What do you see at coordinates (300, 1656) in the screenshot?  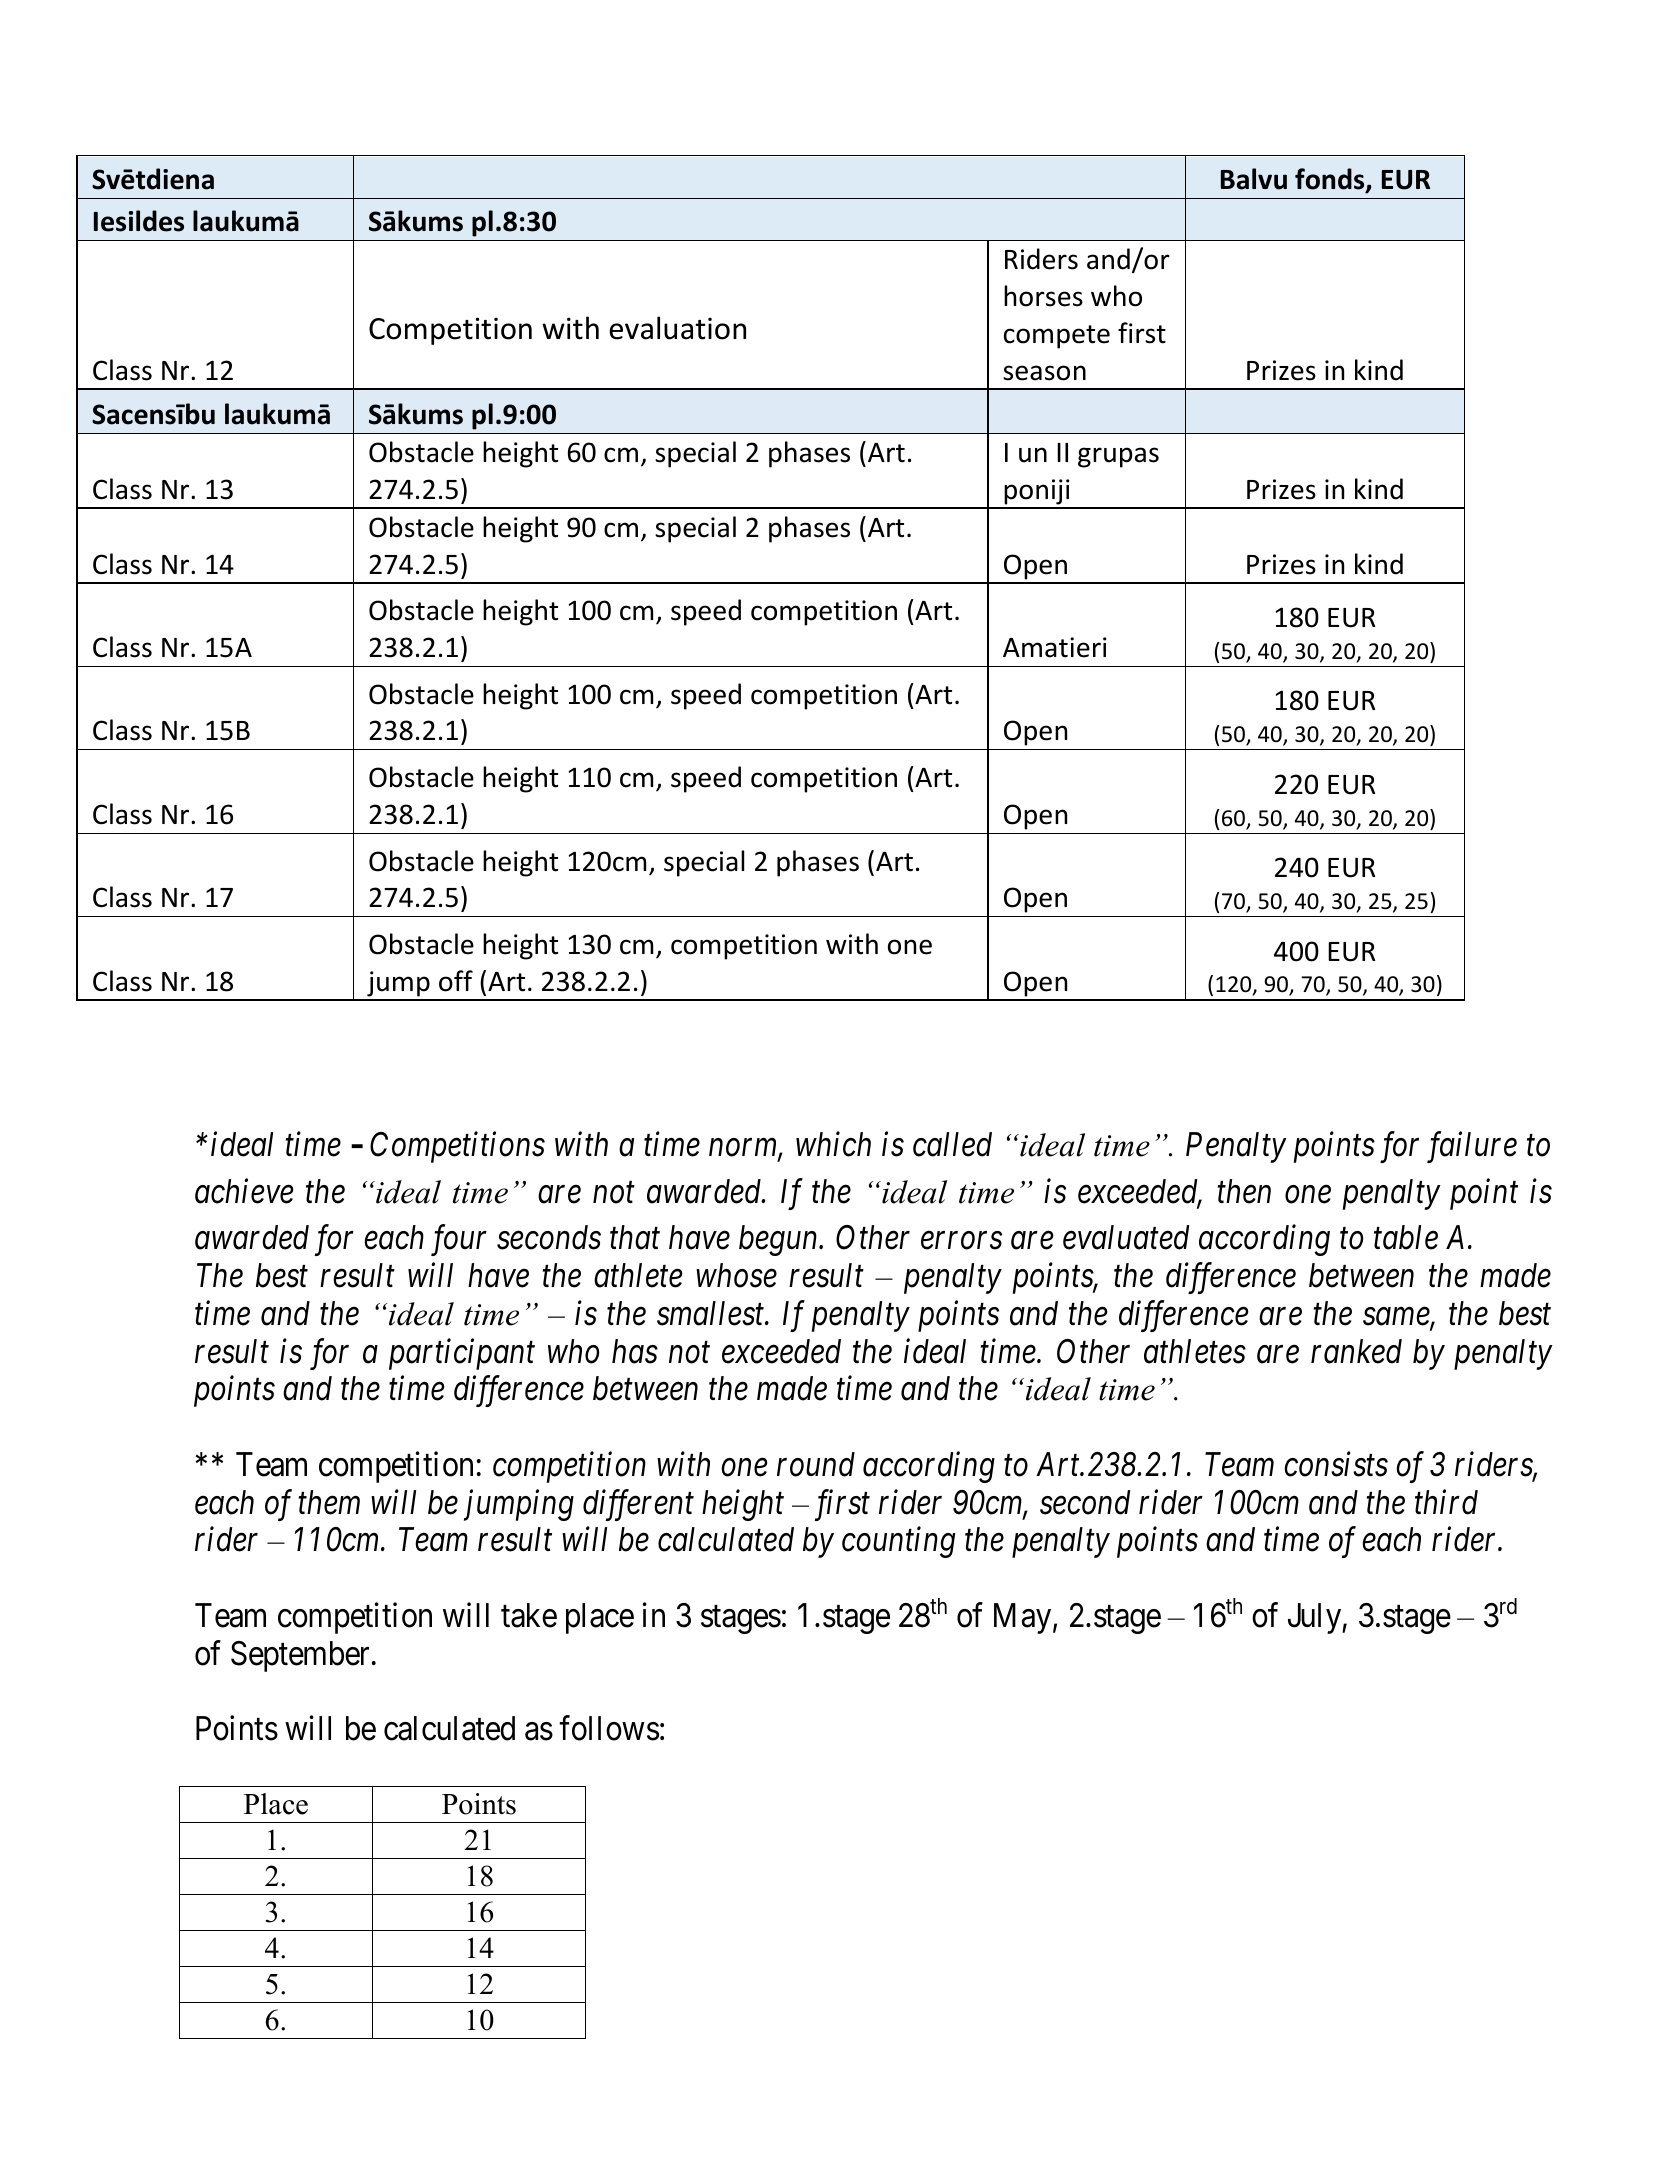 I see `September` at bounding box center [300, 1656].
